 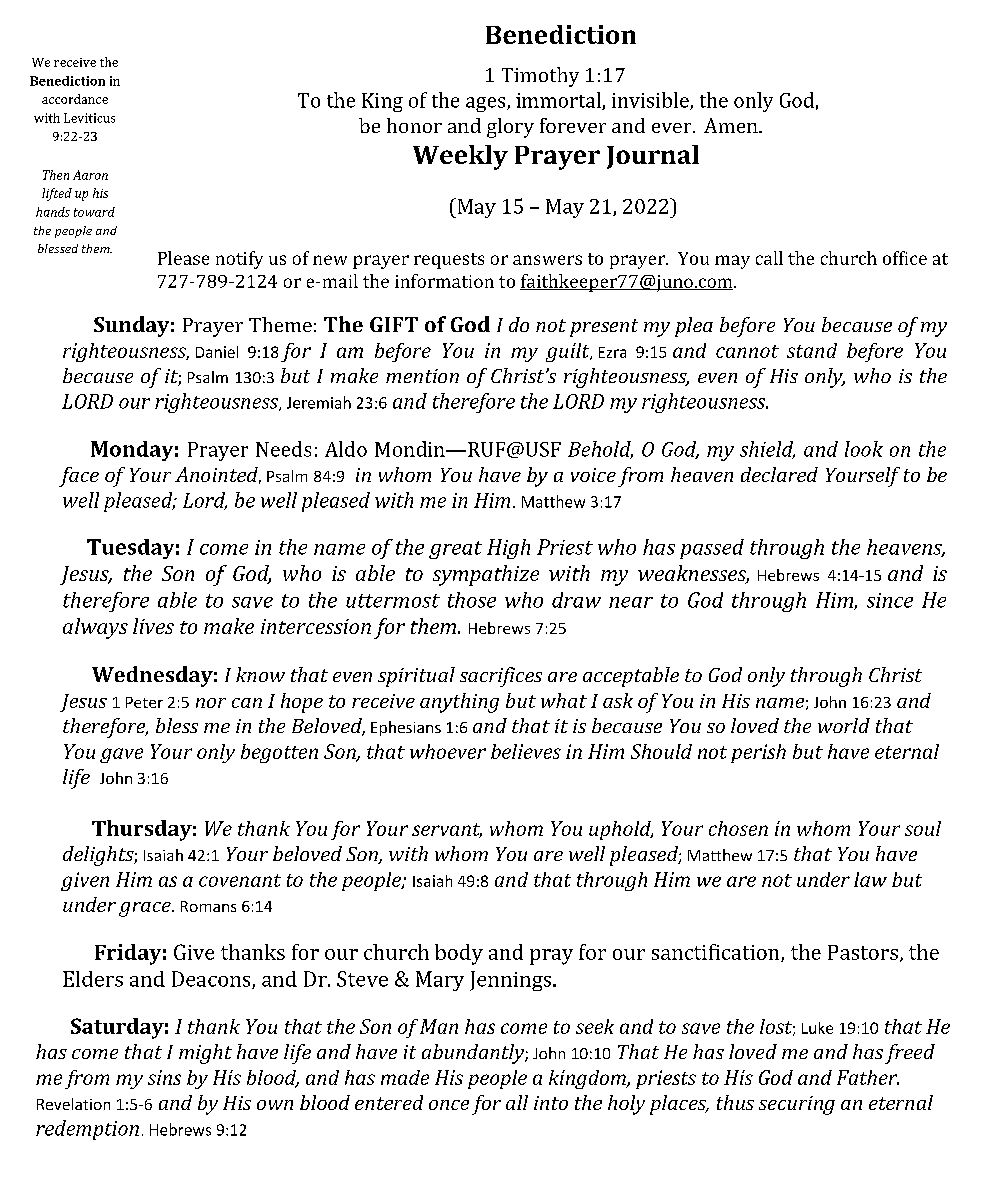 I want to click on Amen, so click(x=732, y=125).
